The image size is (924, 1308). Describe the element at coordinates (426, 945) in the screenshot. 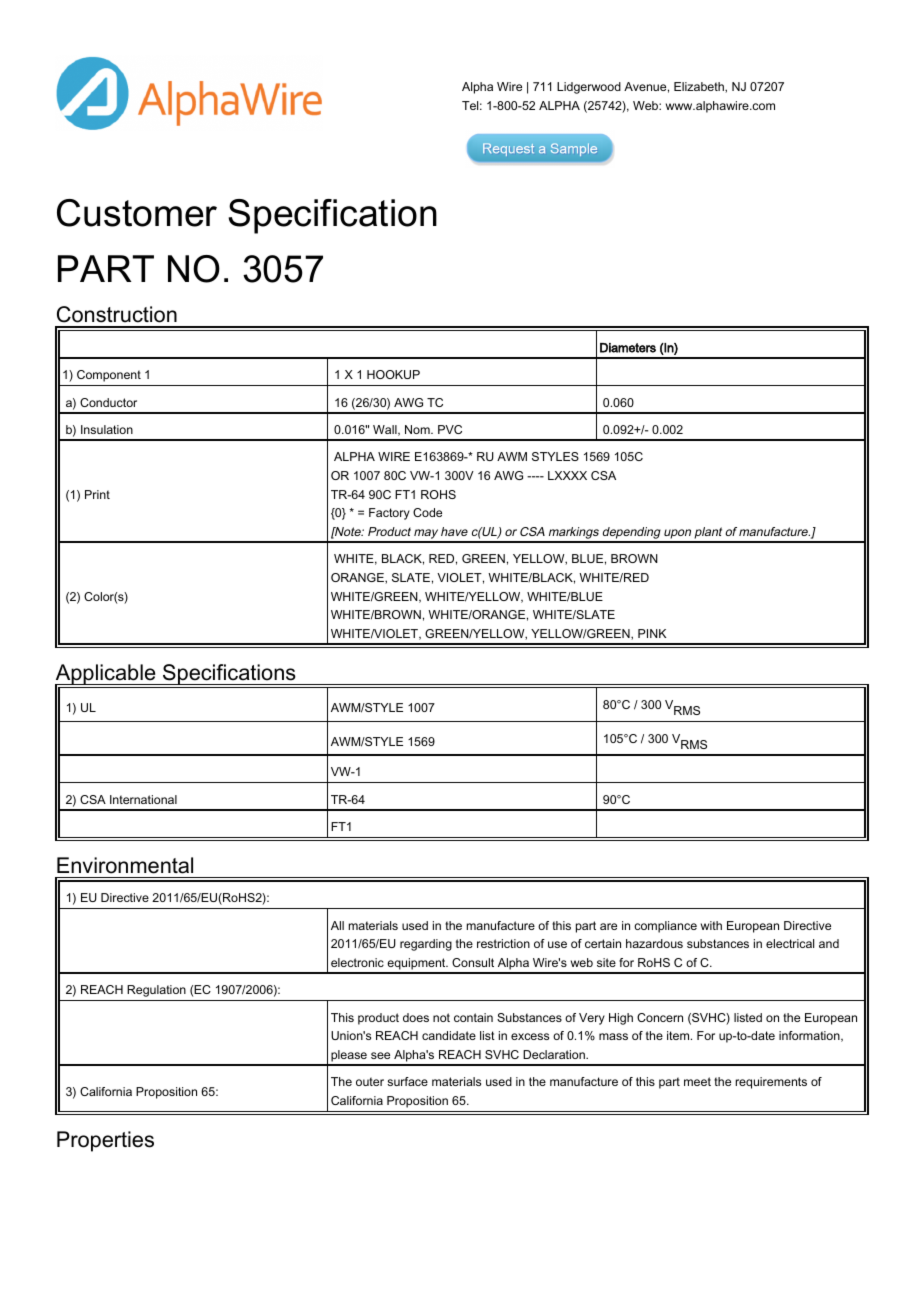

I see `regarding` at that location.
